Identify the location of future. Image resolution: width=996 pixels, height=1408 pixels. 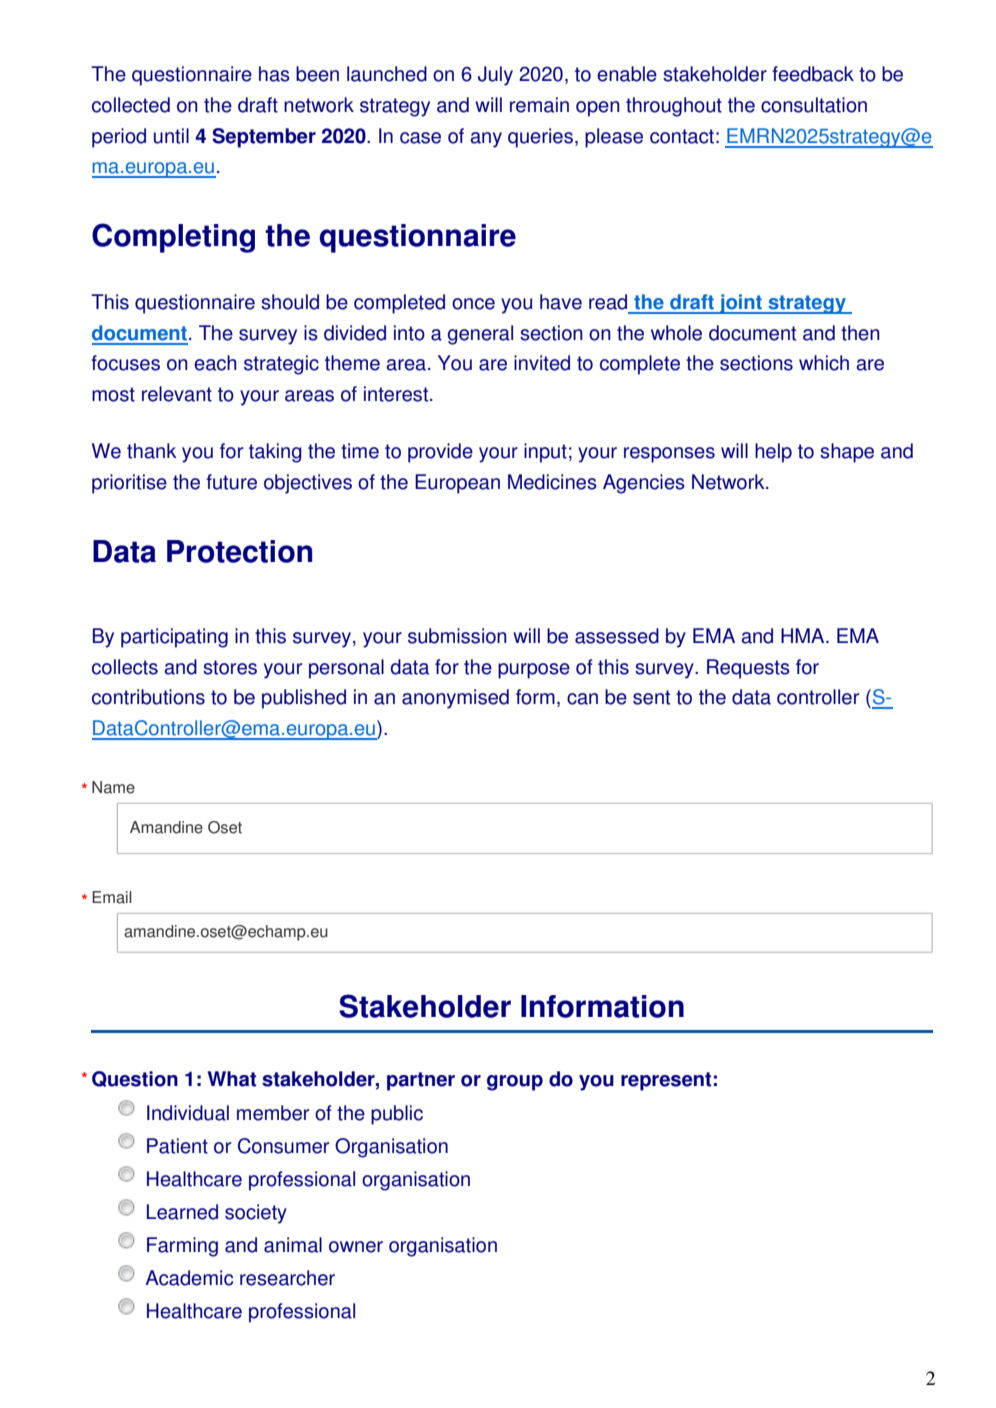
(231, 482).
